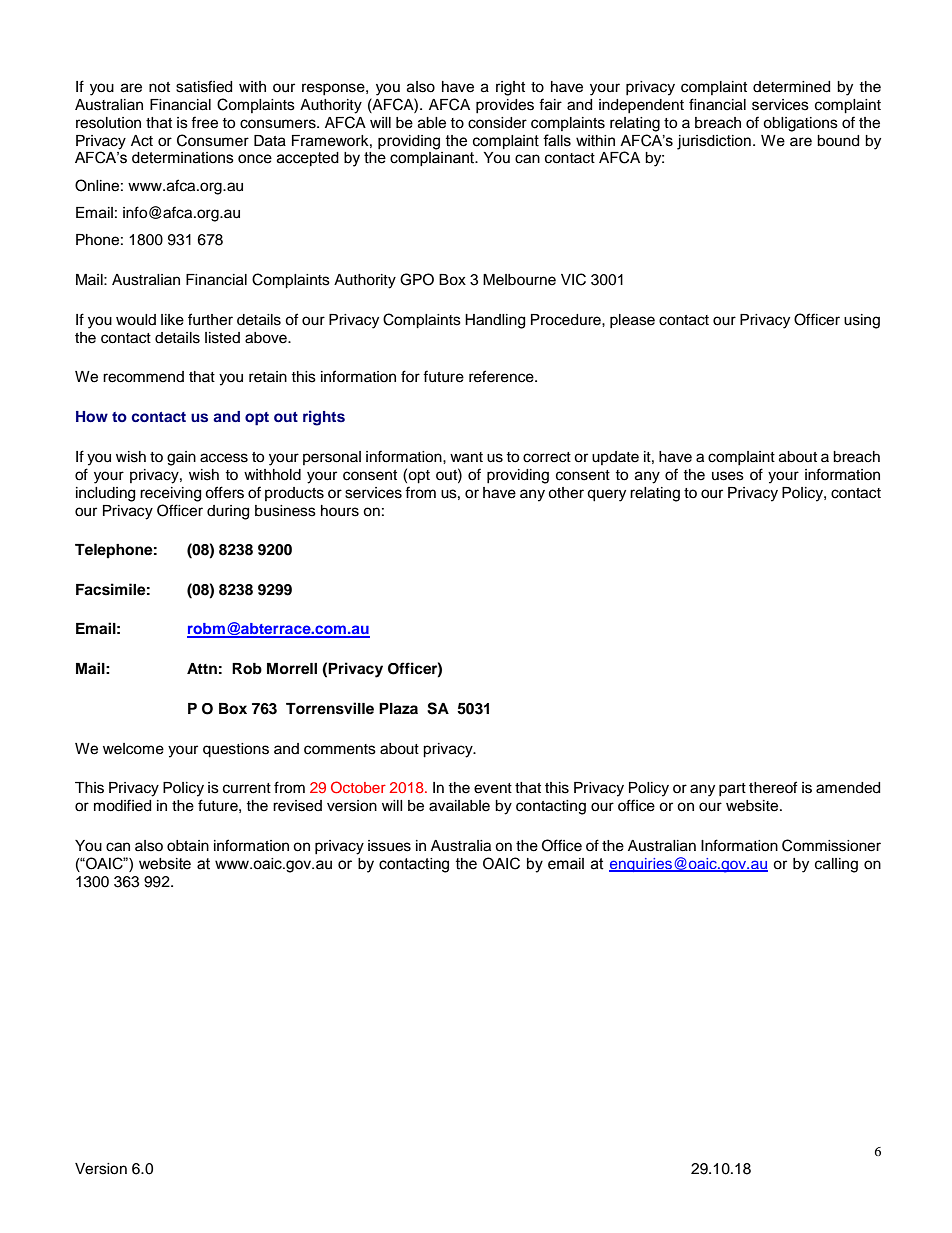 This screenshot has width=952, height=1233. Describe the element at coordinates (340, 511) in the screenshot. I see `hours` at that location.
